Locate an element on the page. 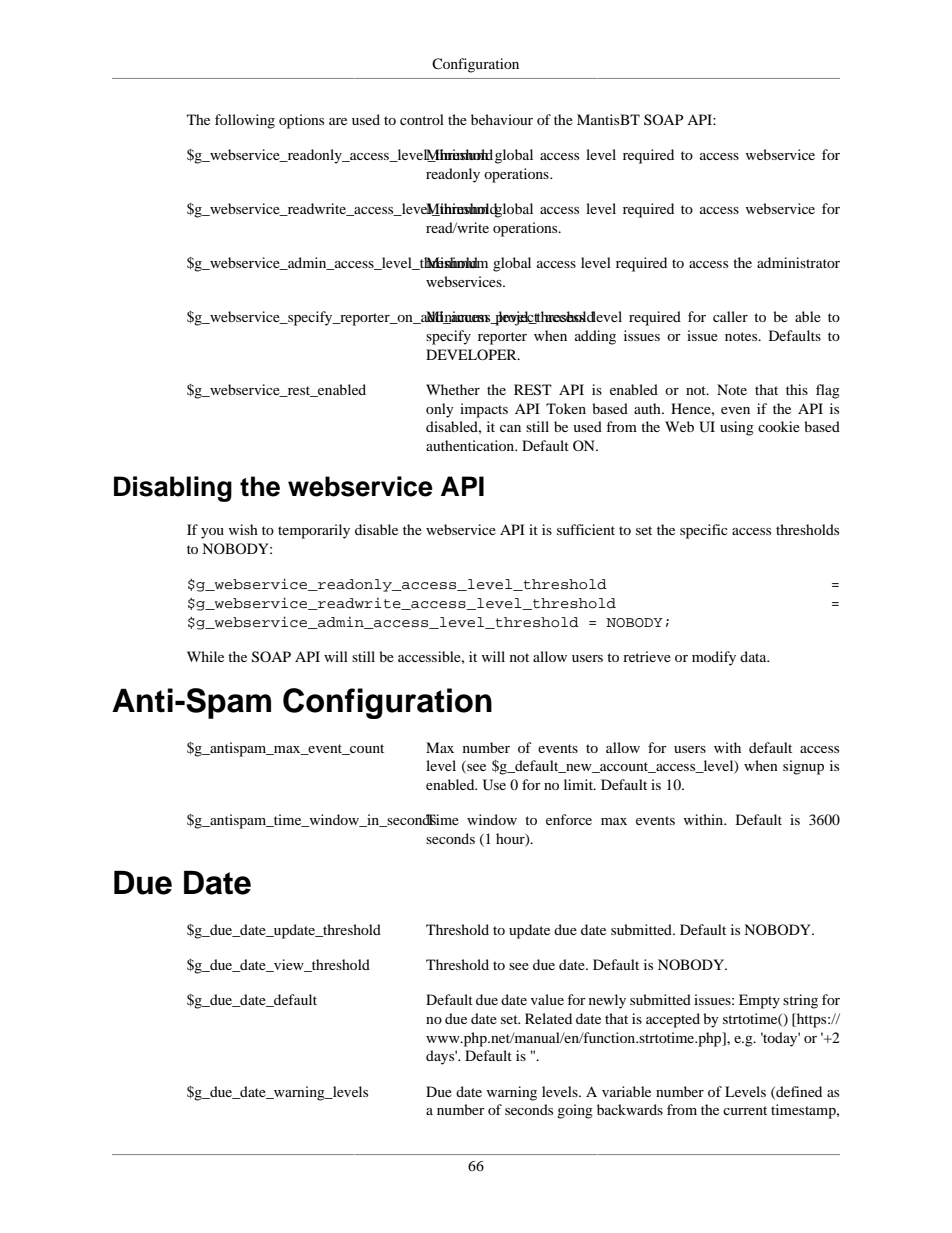 The height and width of the page is (1233, 952). current is located at coordinates (745, 1110).
